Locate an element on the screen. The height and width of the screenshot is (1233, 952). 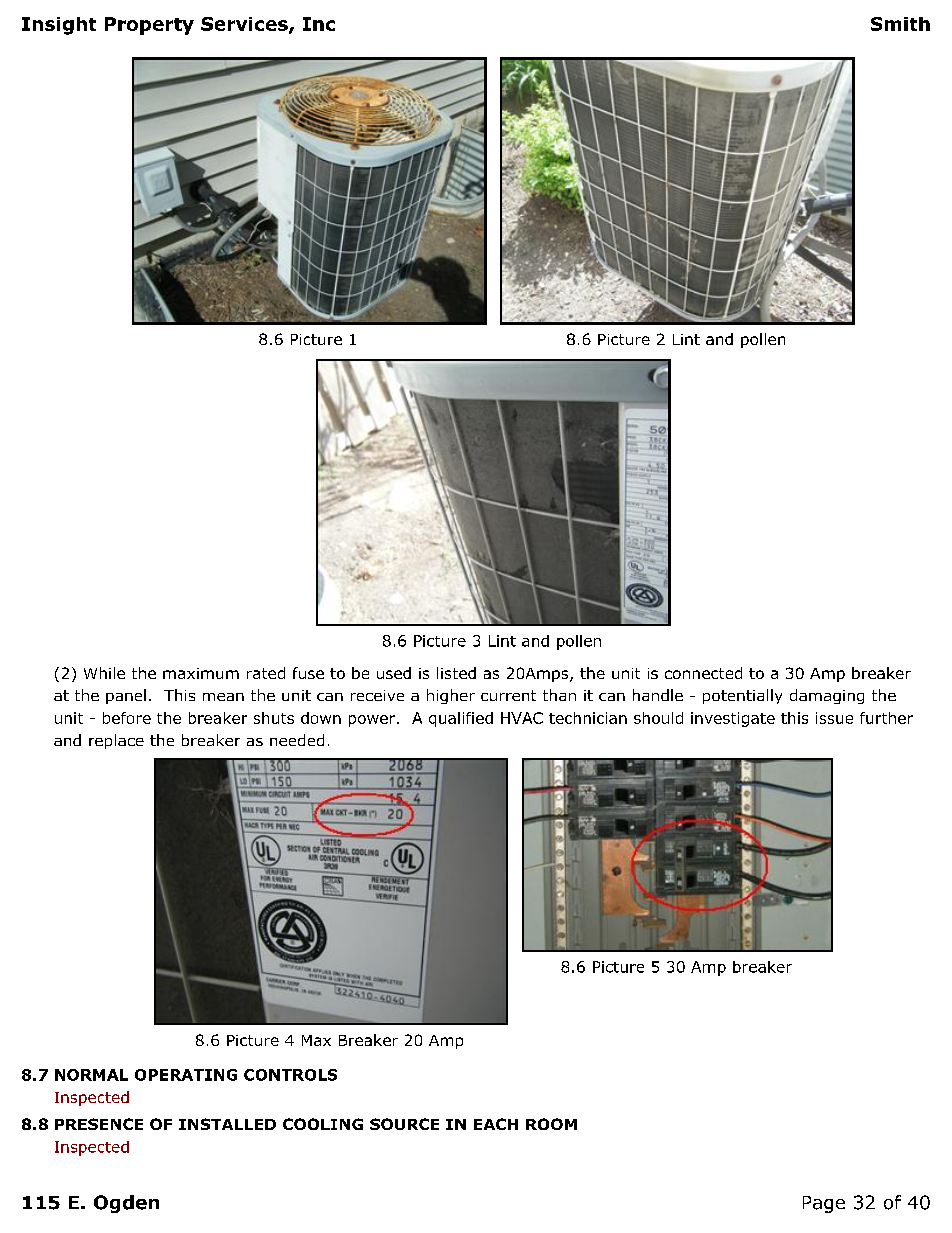
Ogden is located at coordinates (126, 1204).
